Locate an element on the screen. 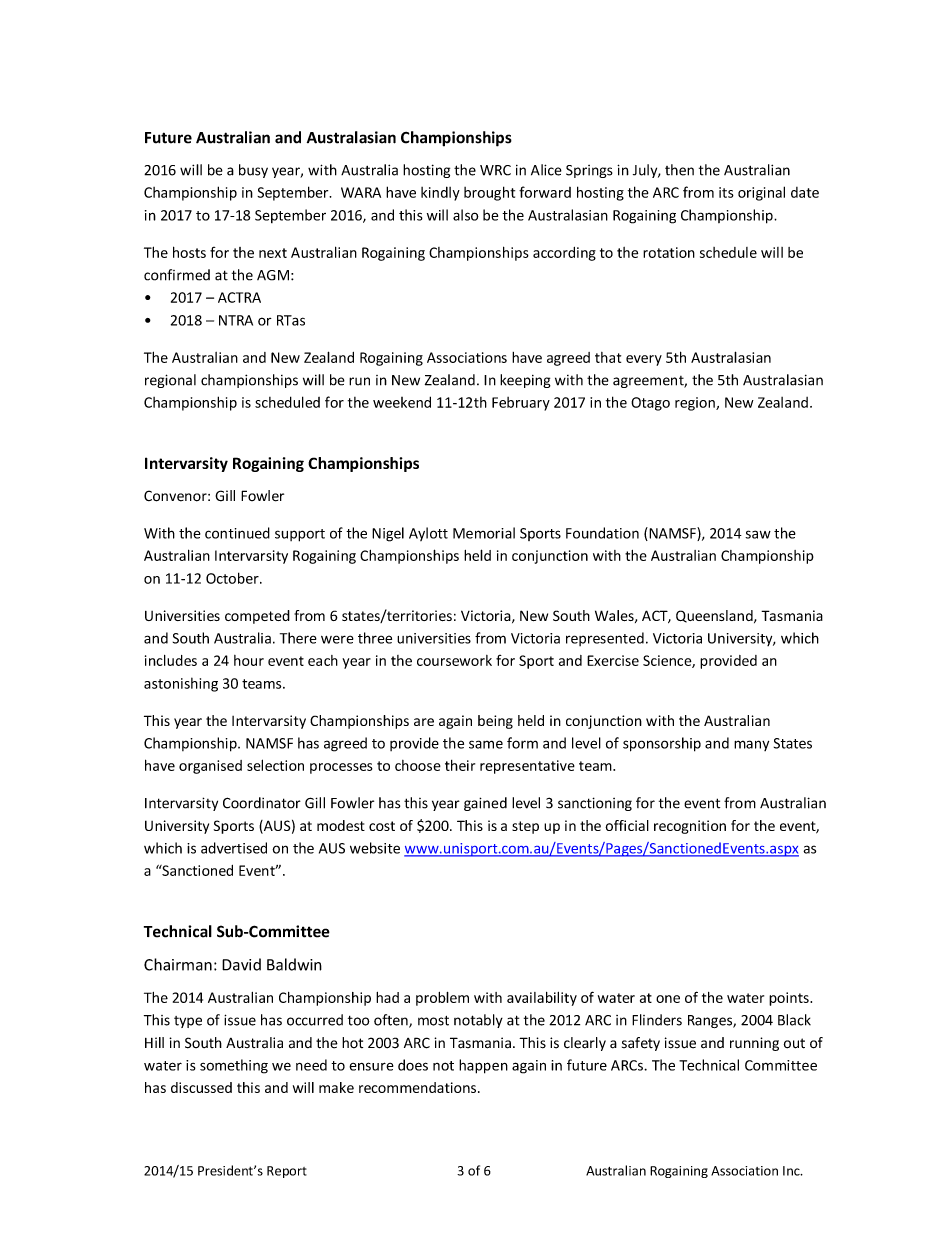 Image resolution: width=952 pixels, height=1233 pixels. Report is located at coordinates (287, 1172).
